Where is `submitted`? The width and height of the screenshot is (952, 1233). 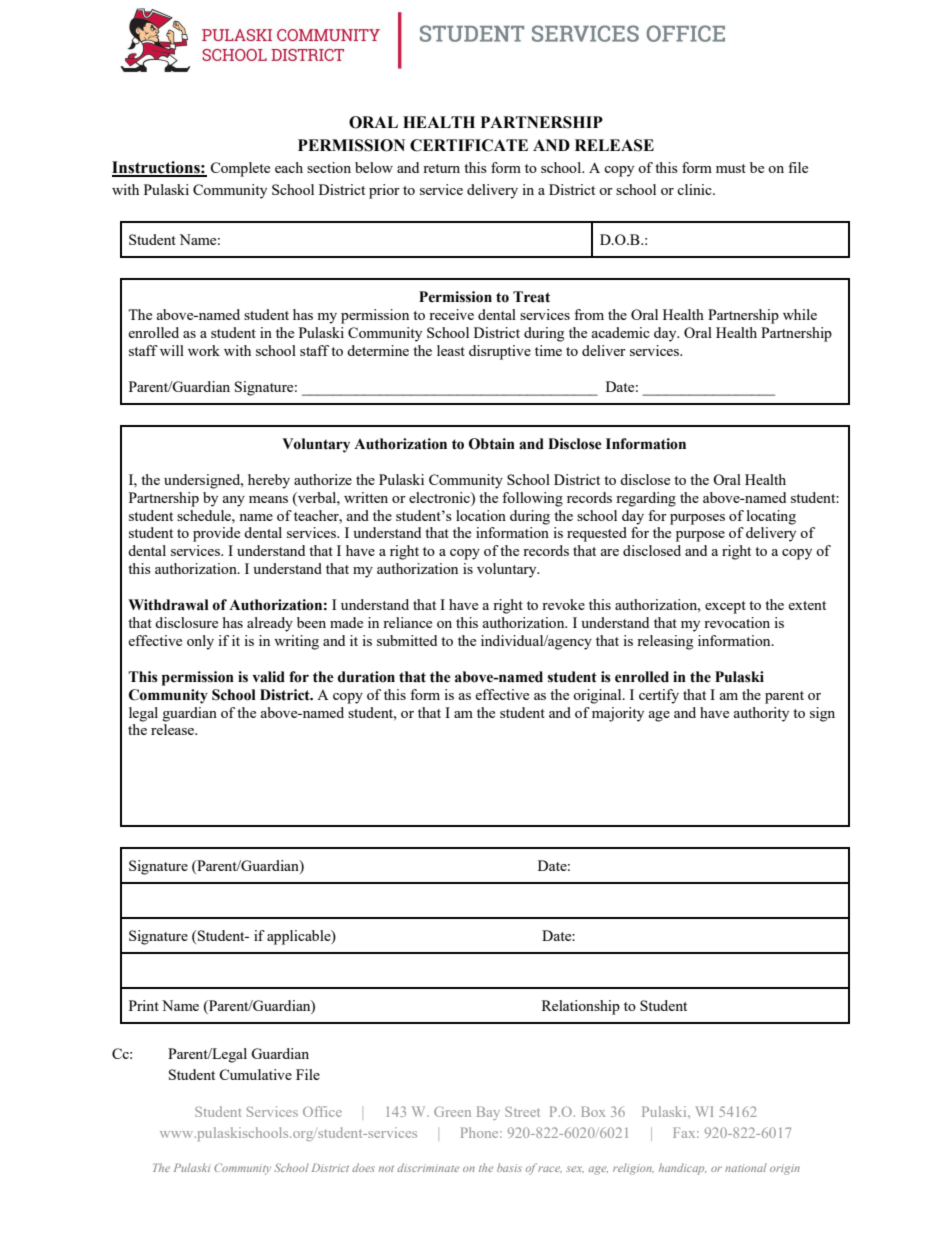
submitted is located at coordinates (407, 640).
